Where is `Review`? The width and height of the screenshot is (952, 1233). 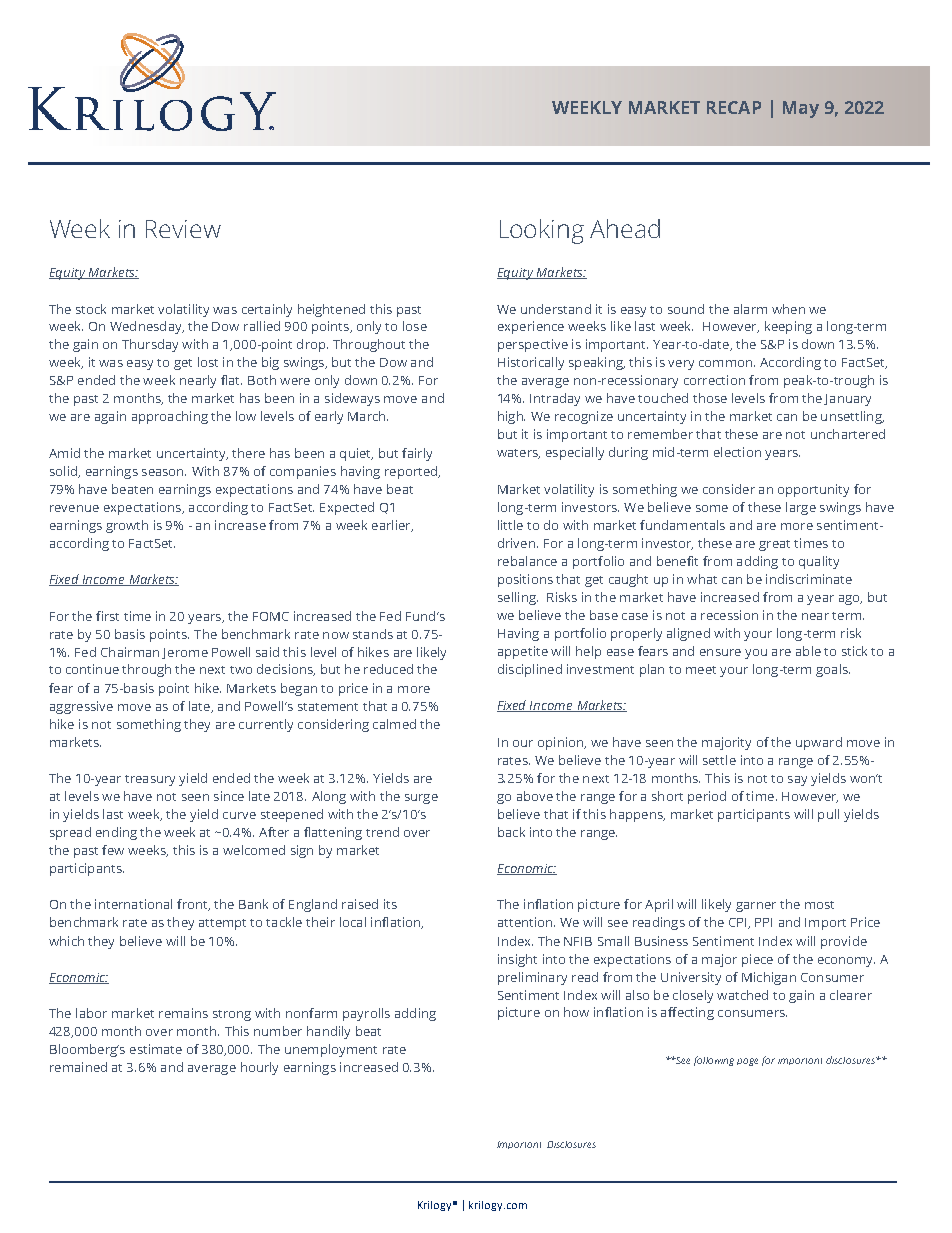 Review is located at coordinates (183, 229).
